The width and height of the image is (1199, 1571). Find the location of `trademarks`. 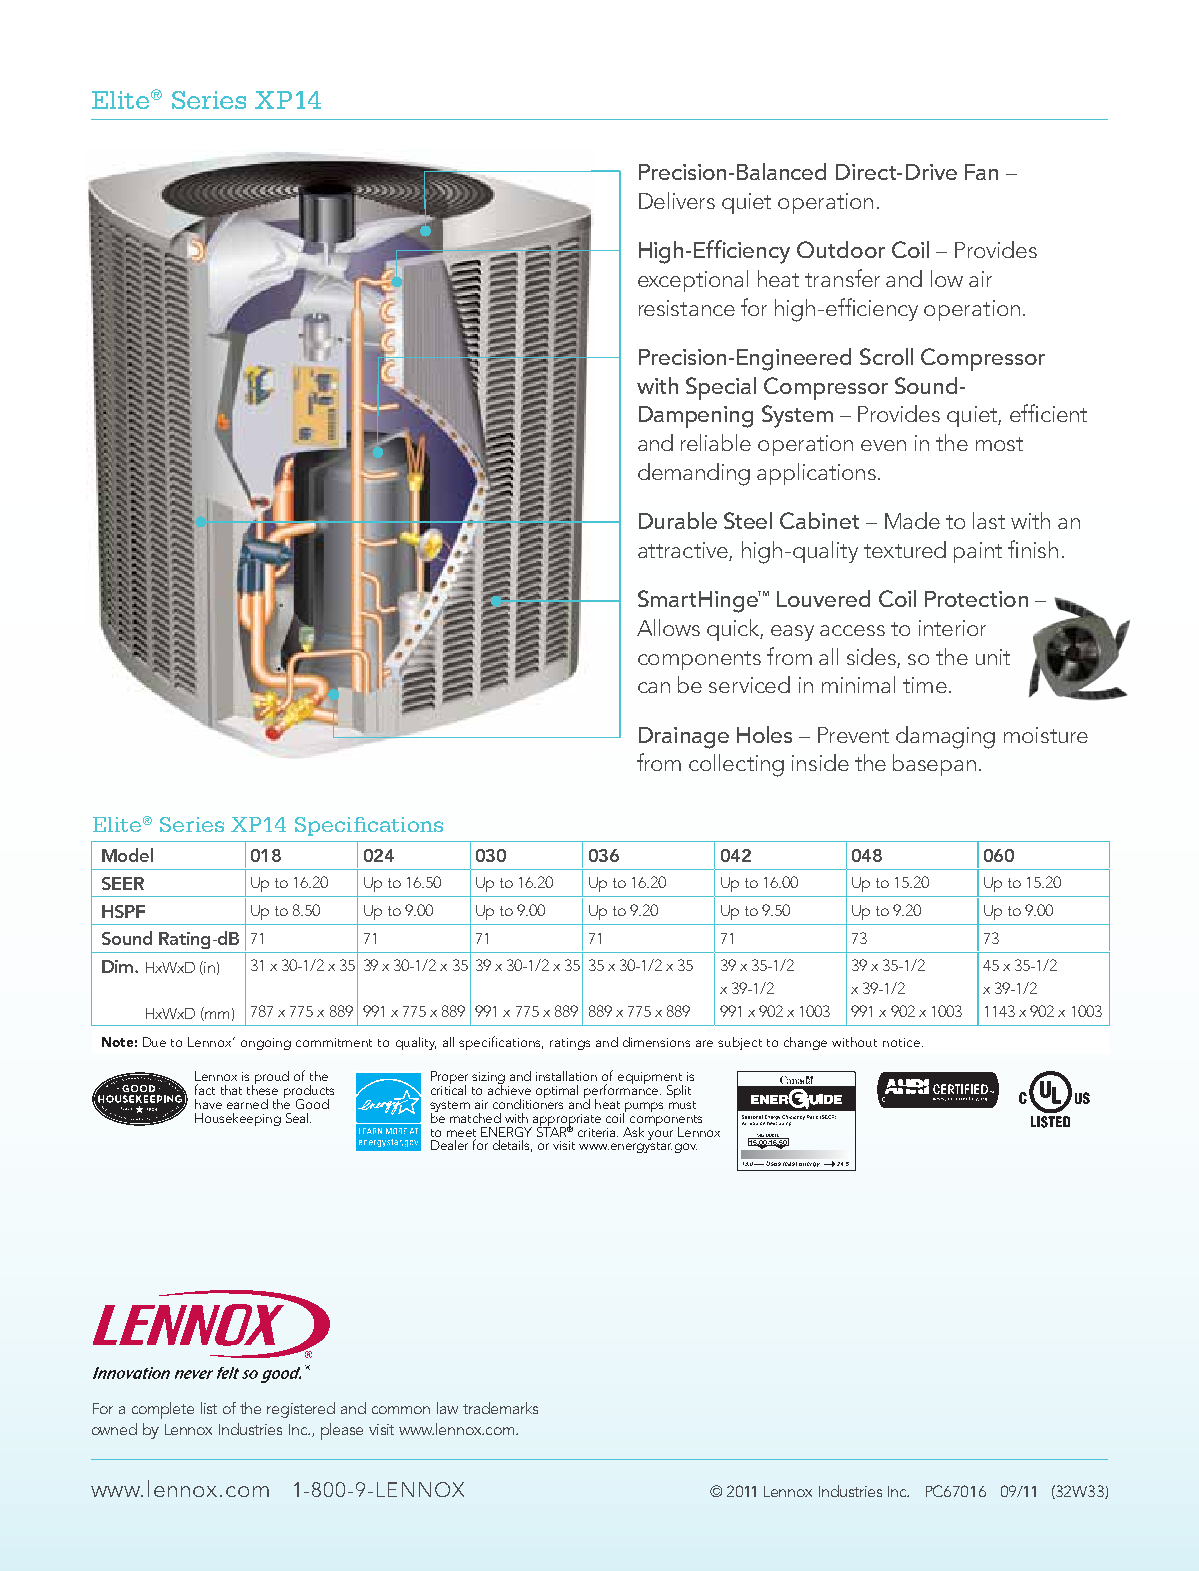

trademarks is located at coordinates (500, 1408).
